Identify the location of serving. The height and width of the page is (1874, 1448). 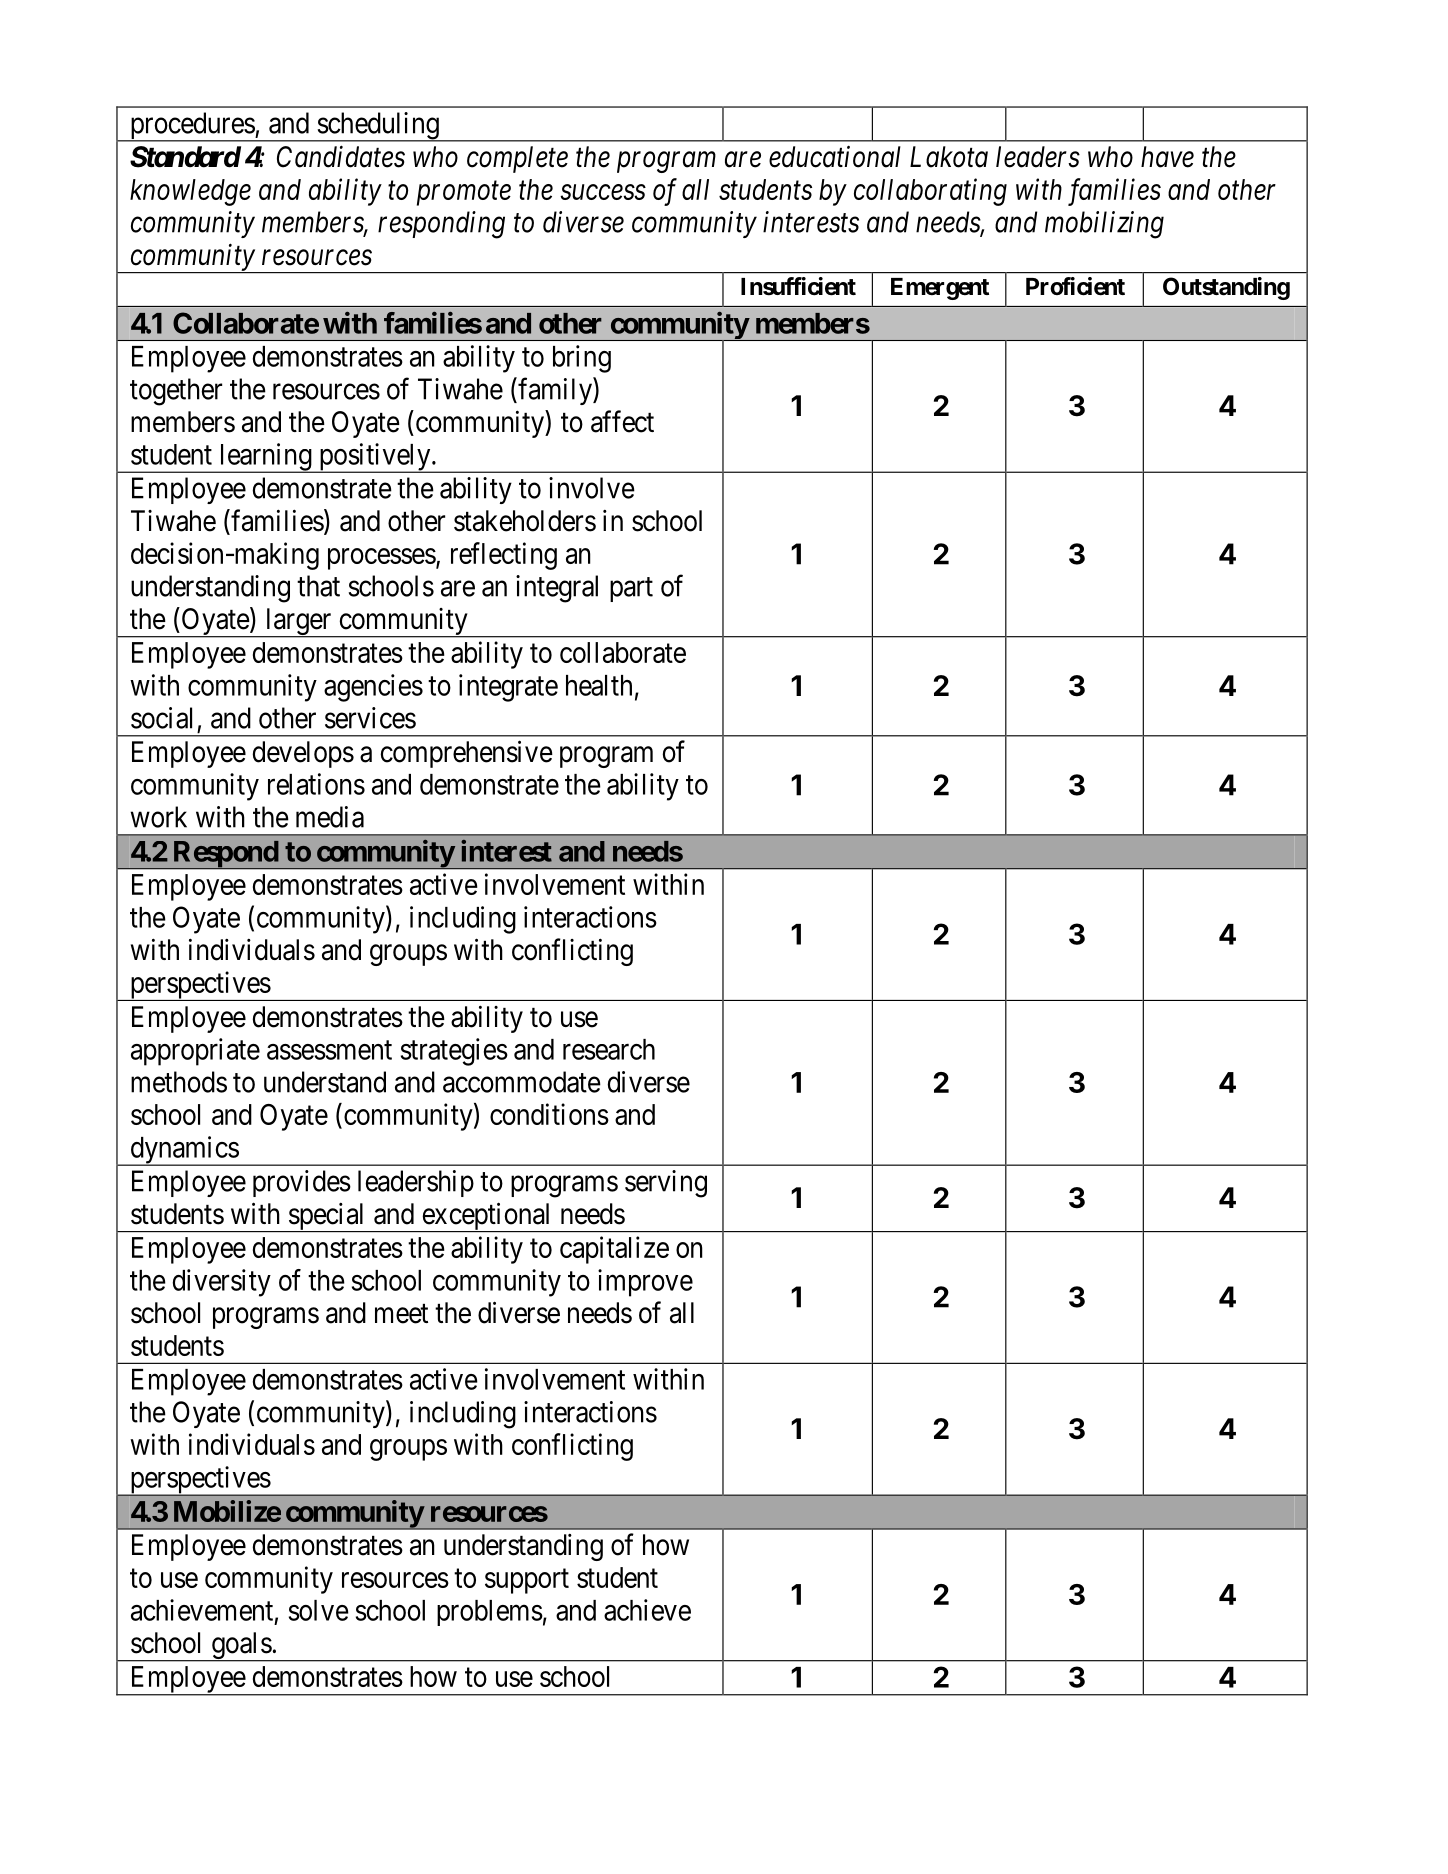
(666, 1184).
